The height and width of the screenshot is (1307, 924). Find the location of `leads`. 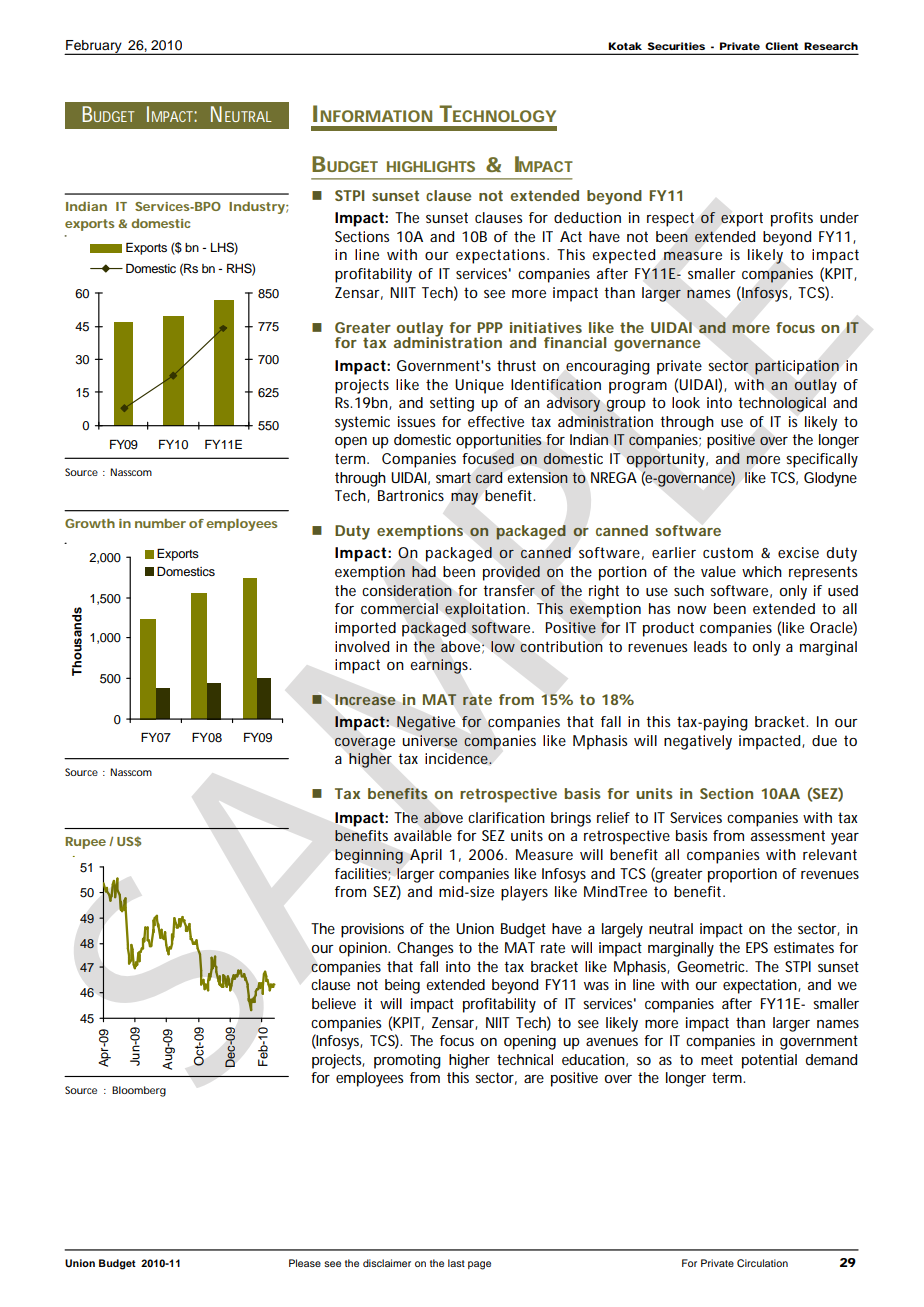

leads is located at coordinates (710, 646).
